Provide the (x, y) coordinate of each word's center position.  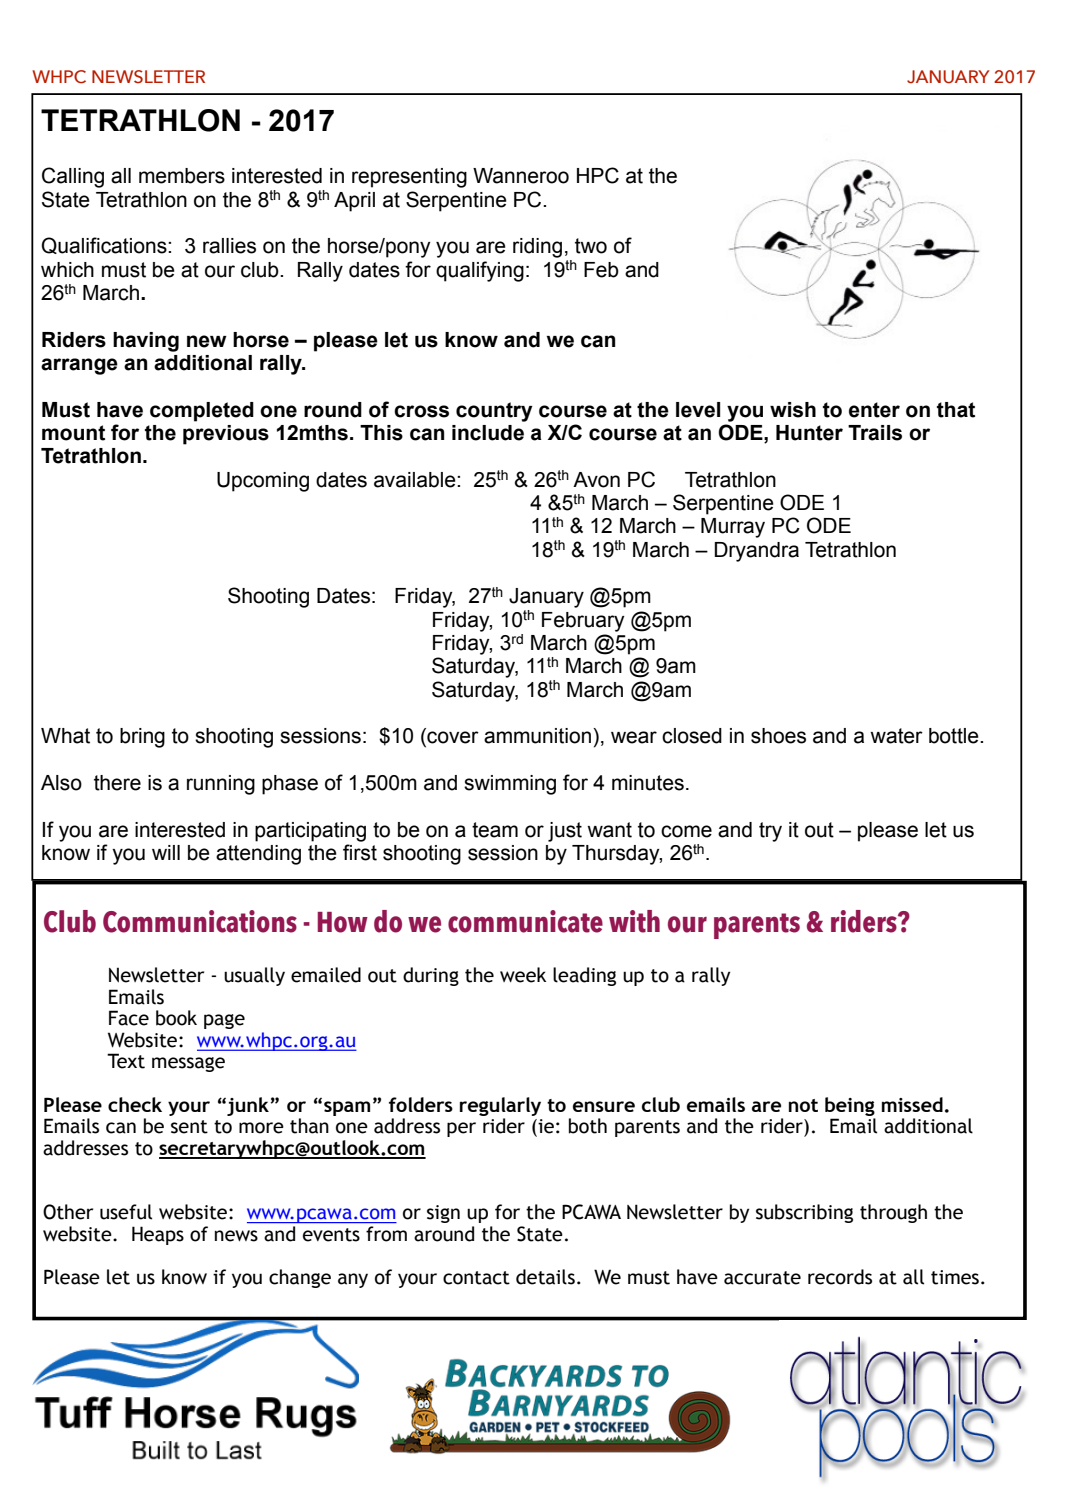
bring (142, 738)
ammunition (537, 736)
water (896, 736)
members (182, 176)
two (591, 246)
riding (537, 248)
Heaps (158, 1235)
